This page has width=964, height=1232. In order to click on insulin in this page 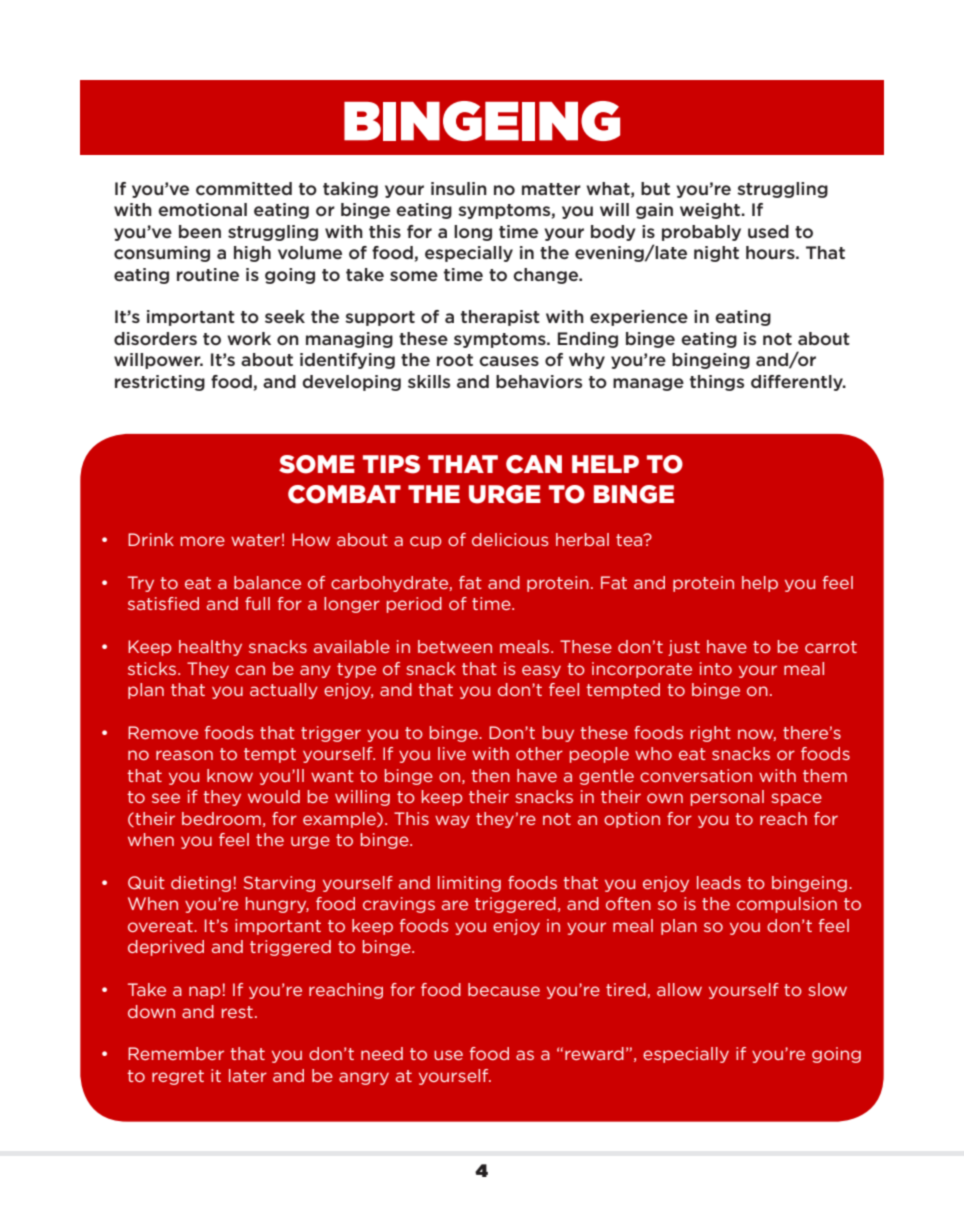, I will do `click(459, 188)`.
